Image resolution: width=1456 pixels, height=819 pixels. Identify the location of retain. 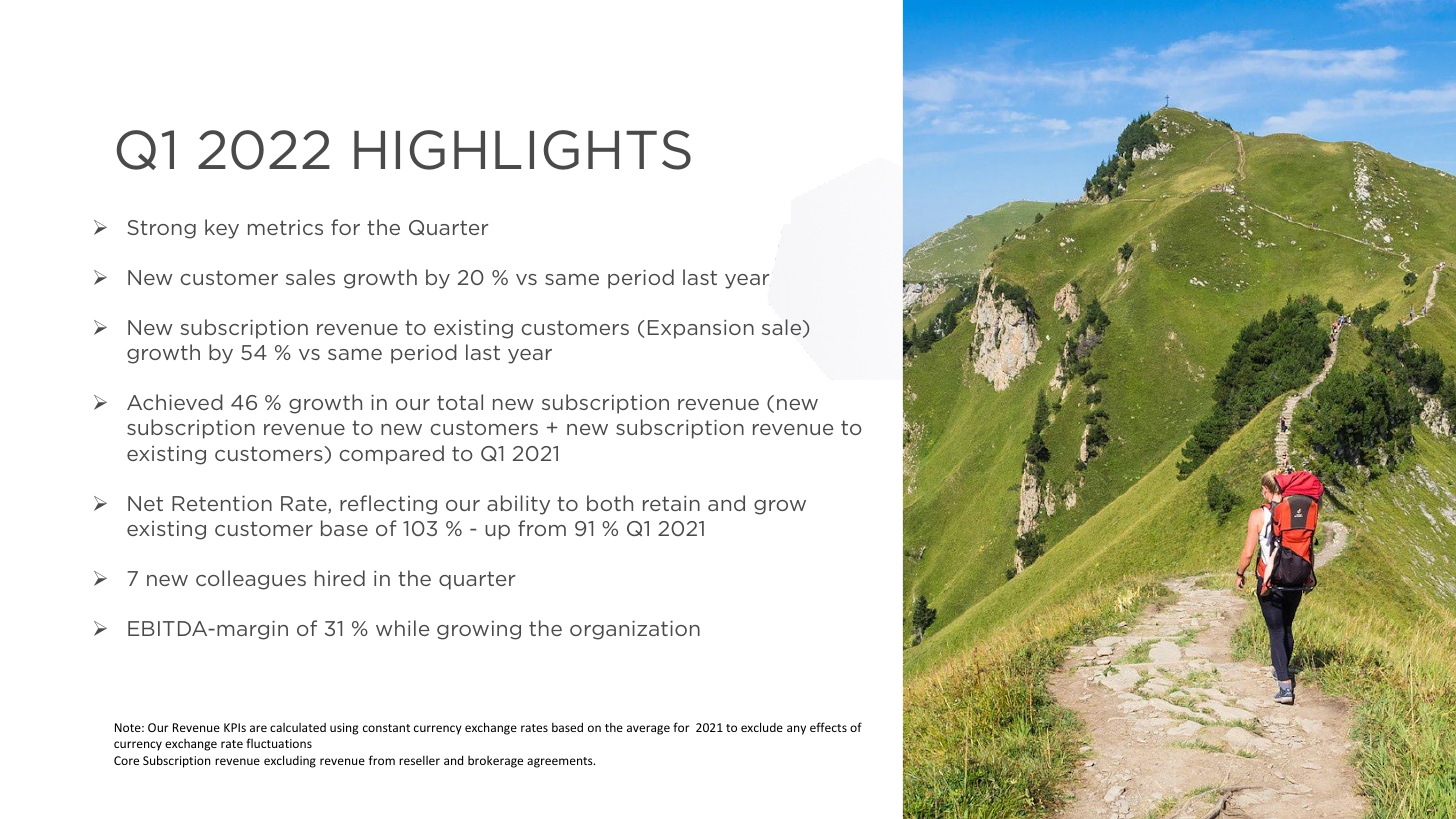
(671, 503).
